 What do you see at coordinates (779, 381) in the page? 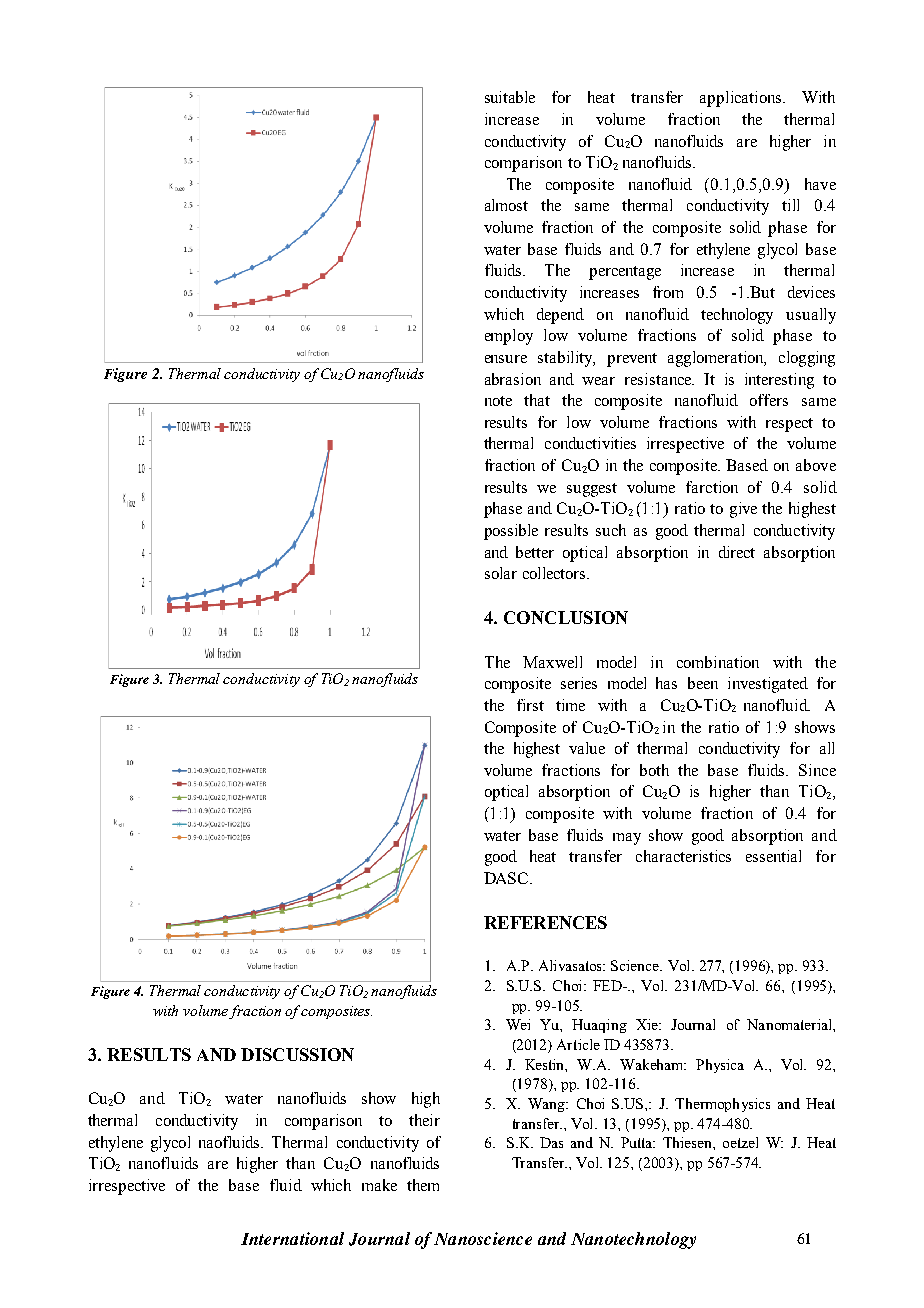
I see `interesting` at bounding box center [779, 381].
